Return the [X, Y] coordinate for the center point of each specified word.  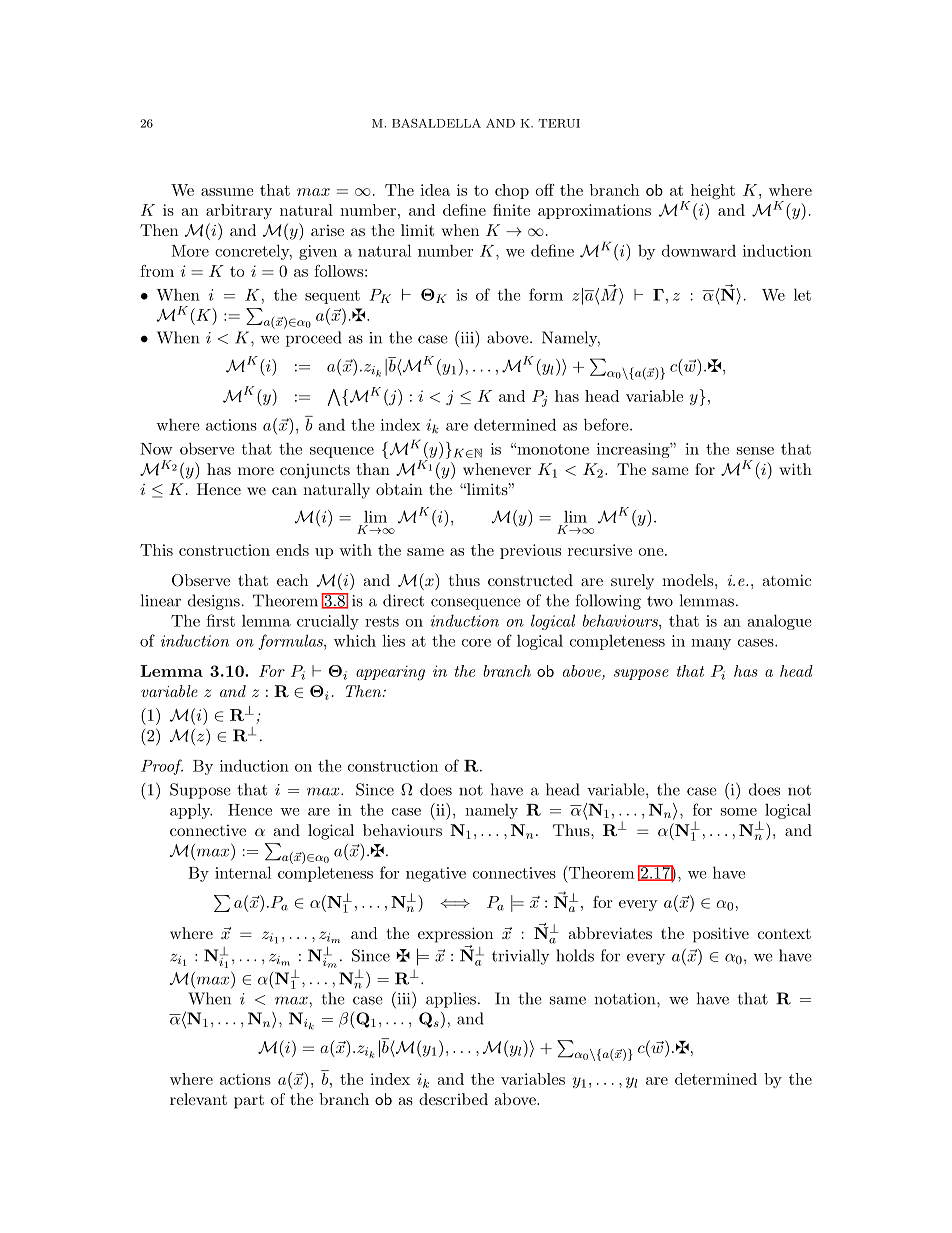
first [221, 620]
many [711, 644]
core [476, 643]
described [453, 1099]
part [249, 1102]
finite [511, 210]
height [711, 193]
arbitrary [239, 211]
